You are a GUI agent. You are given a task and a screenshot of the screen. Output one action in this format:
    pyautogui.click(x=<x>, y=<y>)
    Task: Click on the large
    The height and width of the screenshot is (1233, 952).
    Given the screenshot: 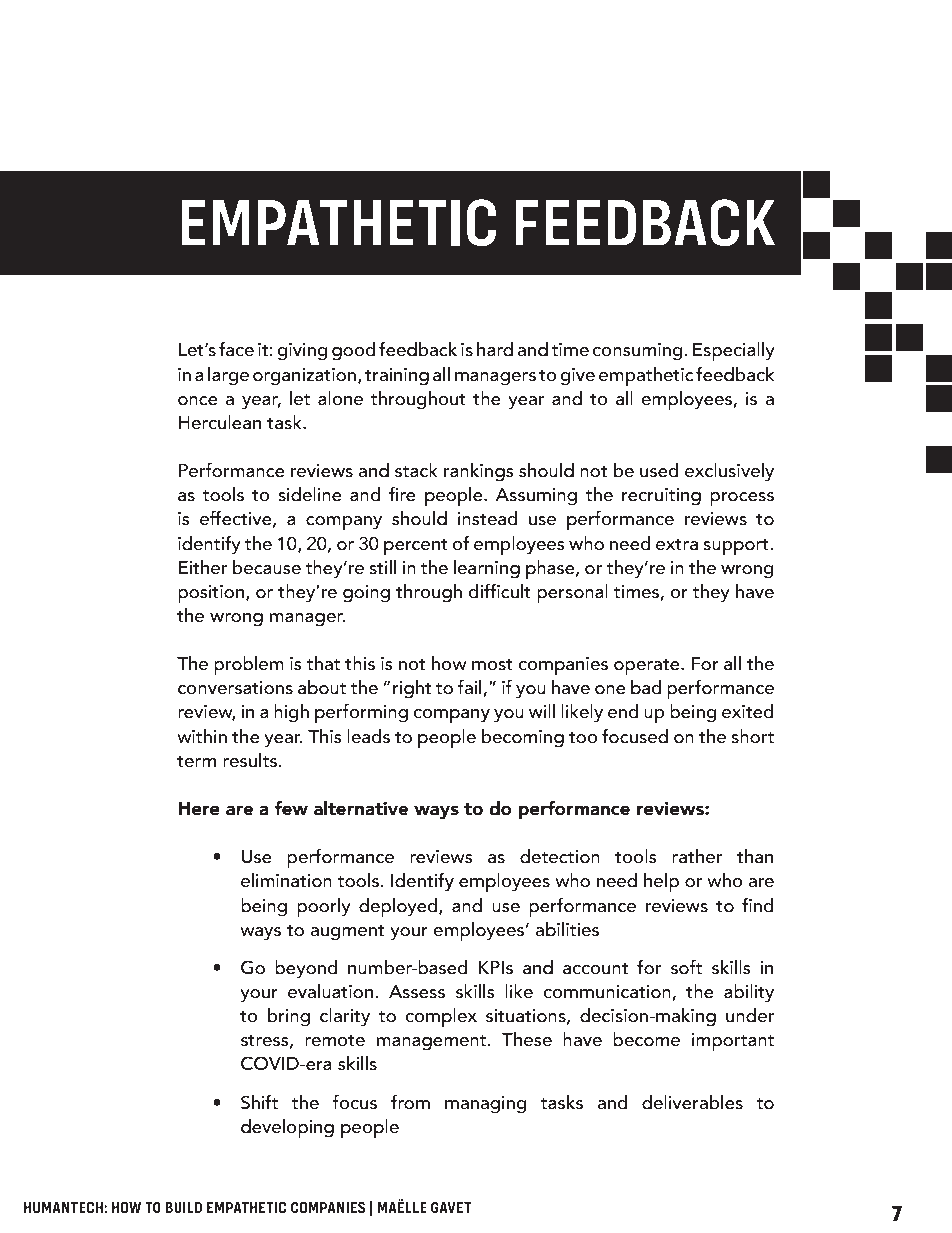 What is the action you would take?
    pyautogui.click(x=228, y=376)
